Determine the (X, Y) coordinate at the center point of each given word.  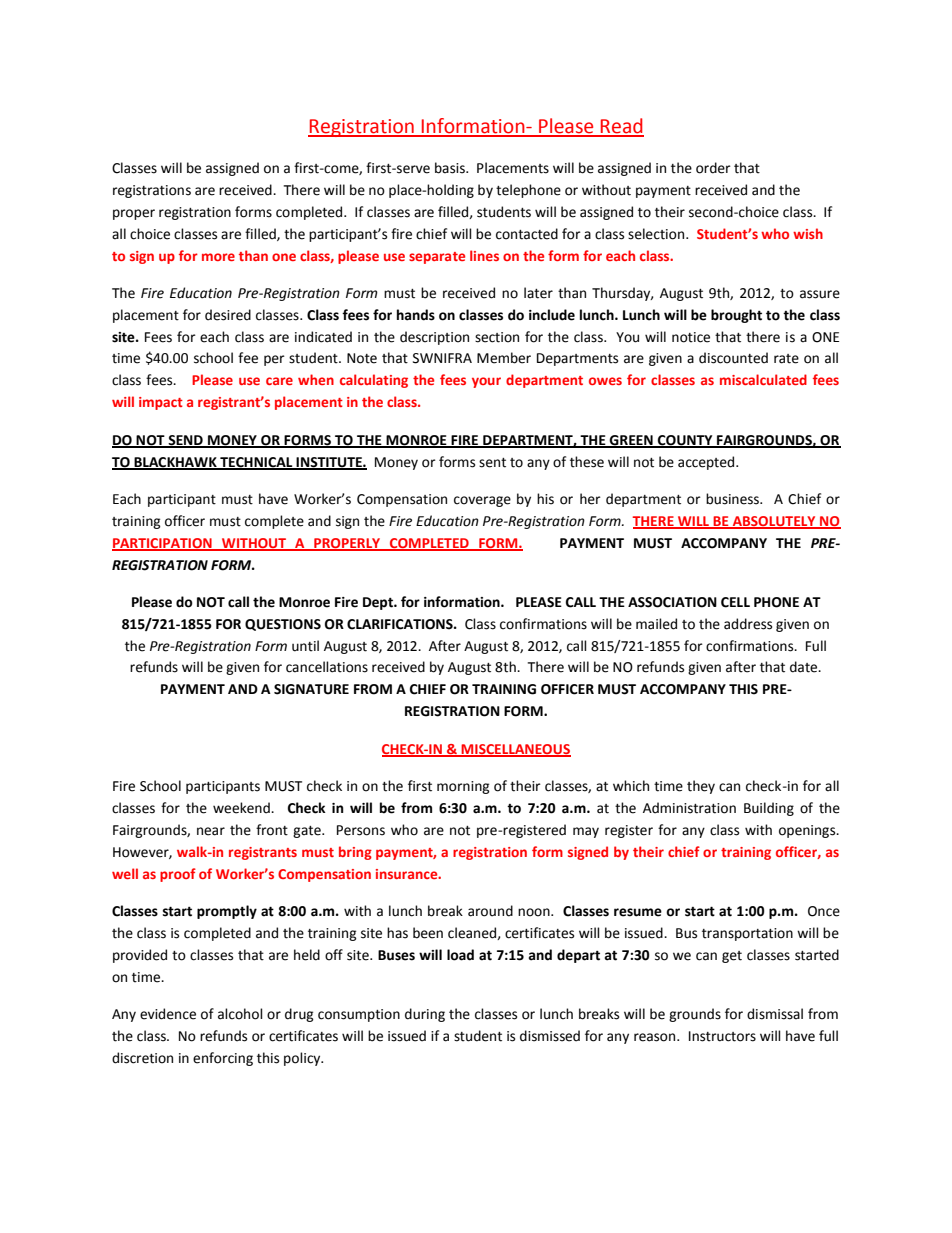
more (218, 257)
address (748, 624)
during (425, 1015)
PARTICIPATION (163, 544)
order (713, 168)
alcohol (240, 1014)
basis (451, 168)
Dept (379, 603)
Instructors (722, 1036)
